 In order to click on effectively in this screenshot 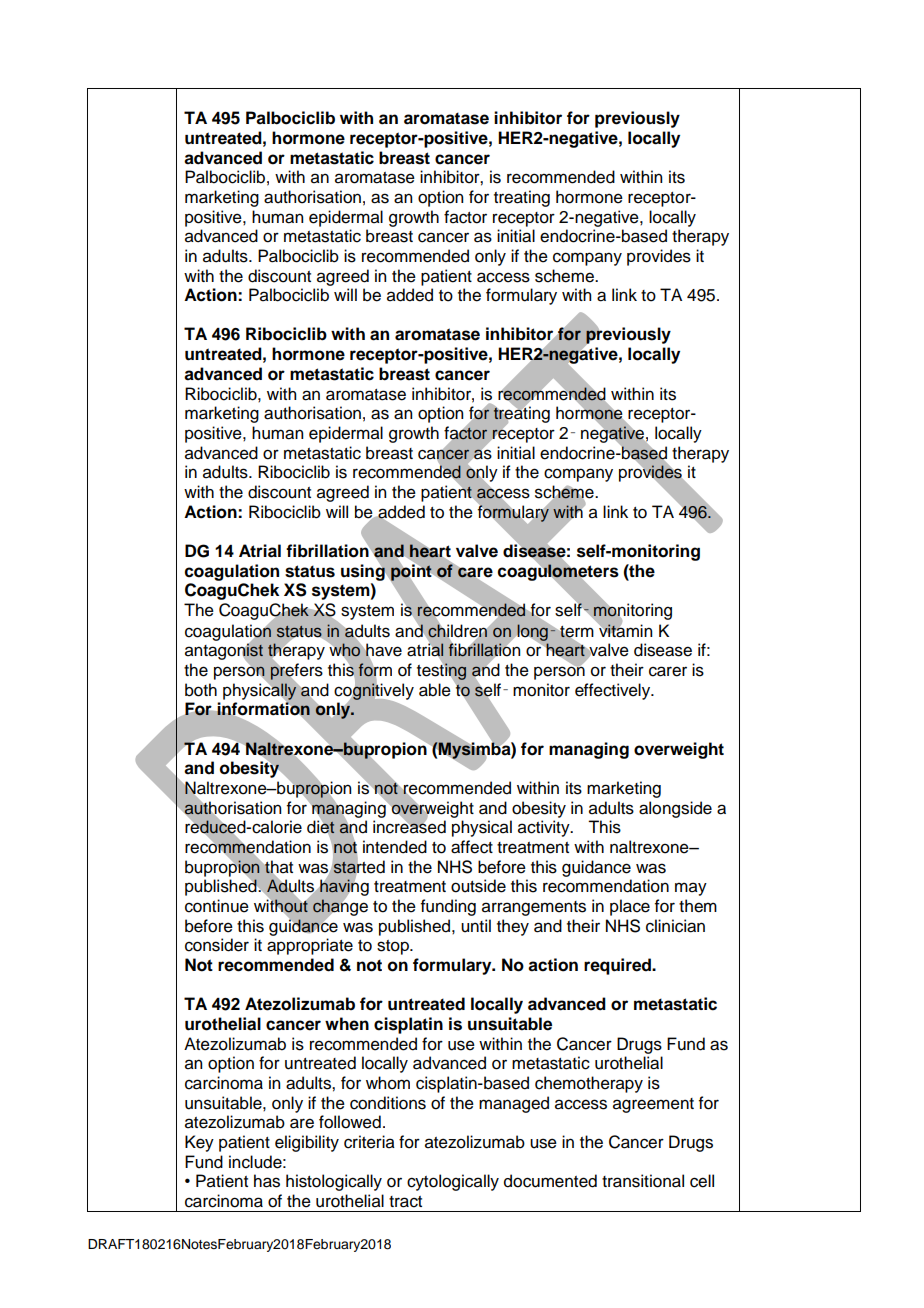, I will do `click(614, 691)`.
